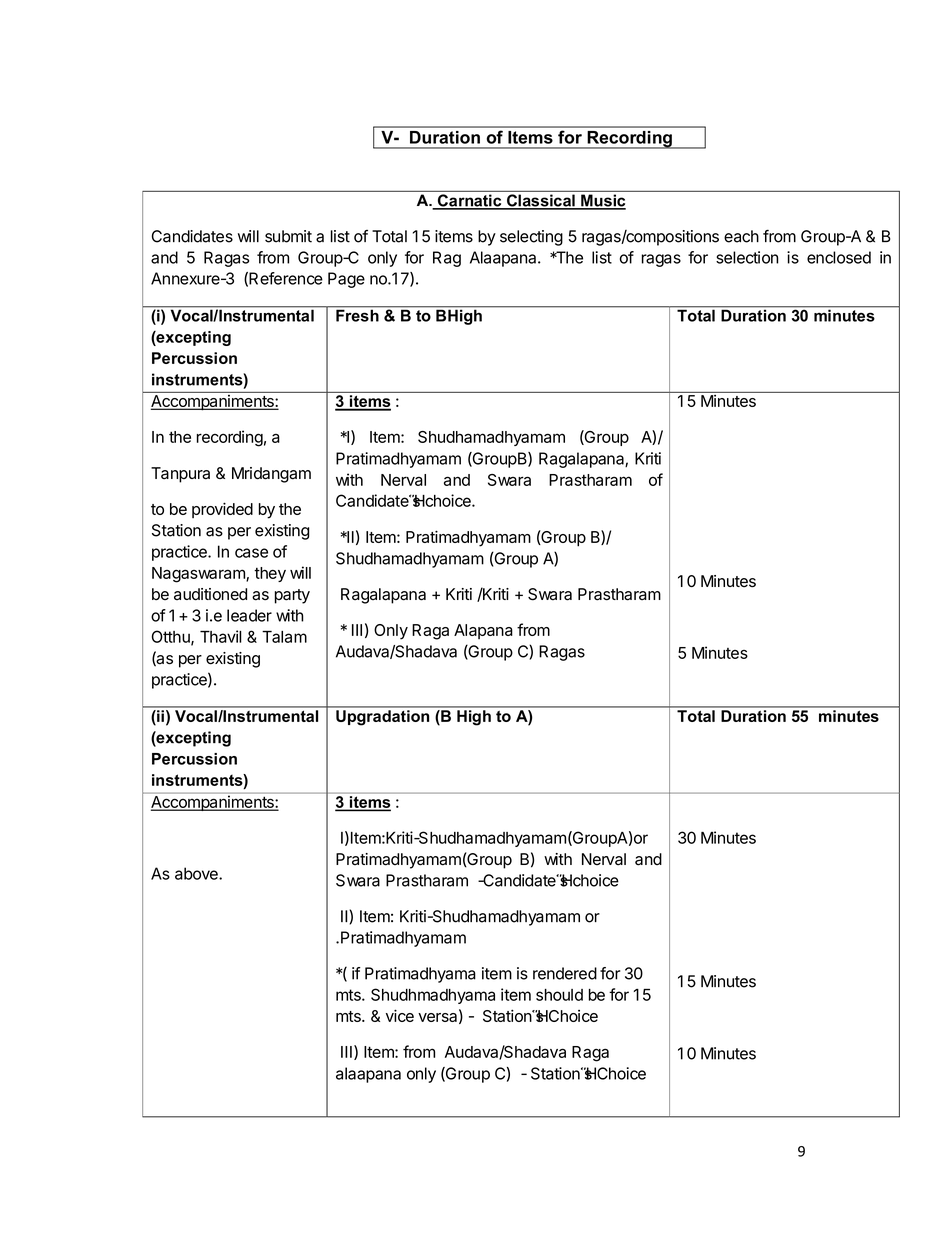 The height and width of the document is (1233, 952). I want to click on submit, so click(288, 236).
